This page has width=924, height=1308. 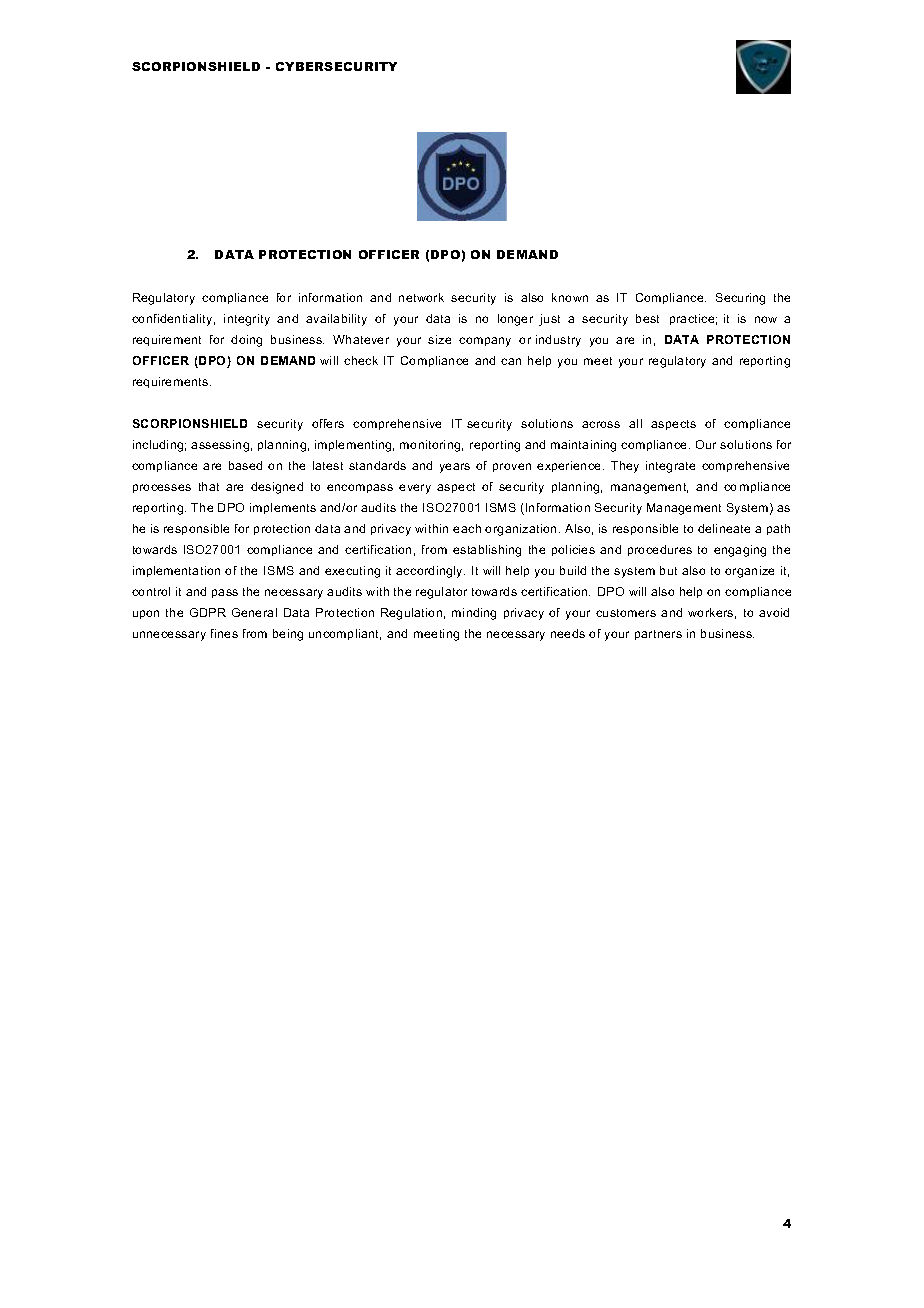 I want to click on network, so click(x=421, y=297).
